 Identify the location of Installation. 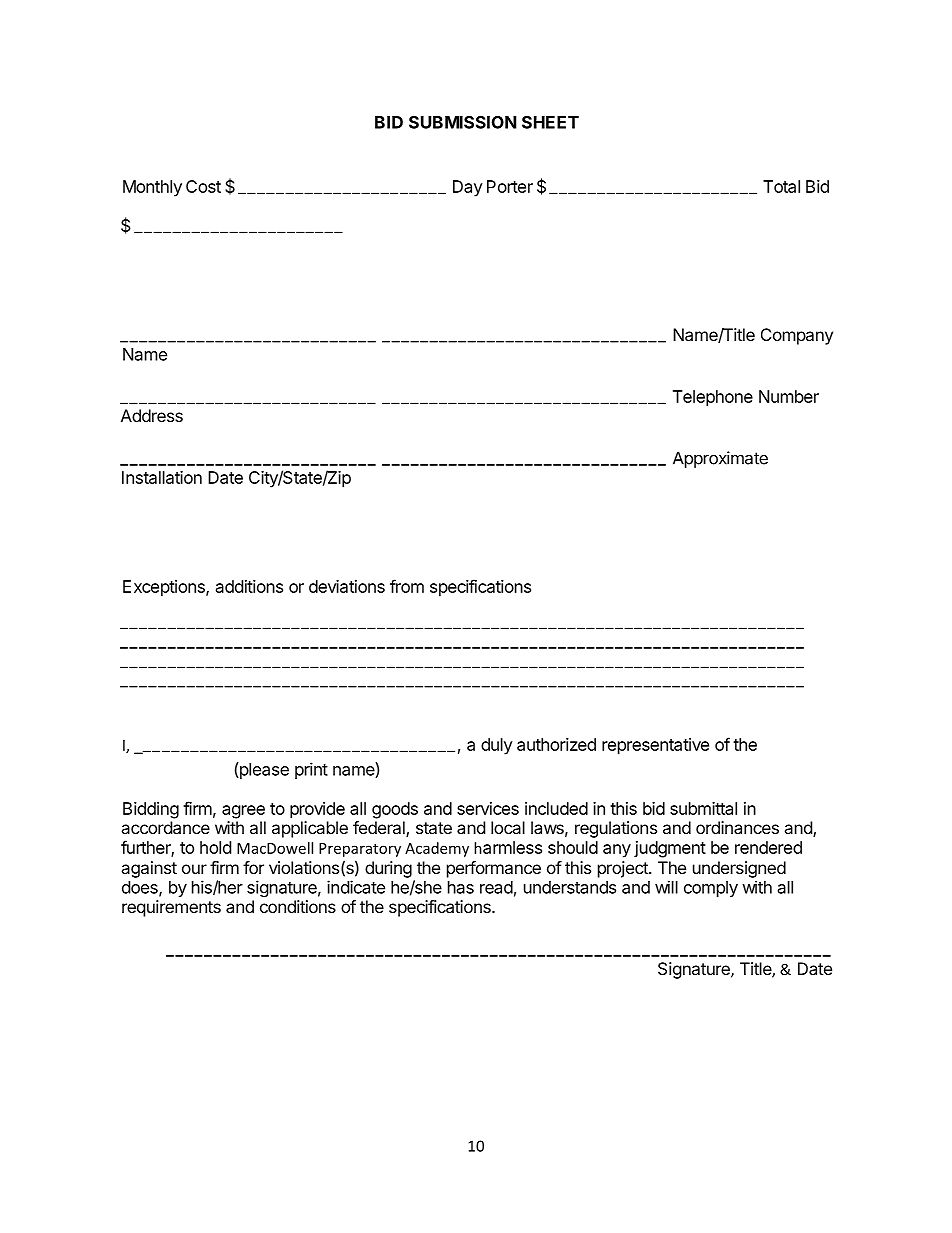
(162, 477).
